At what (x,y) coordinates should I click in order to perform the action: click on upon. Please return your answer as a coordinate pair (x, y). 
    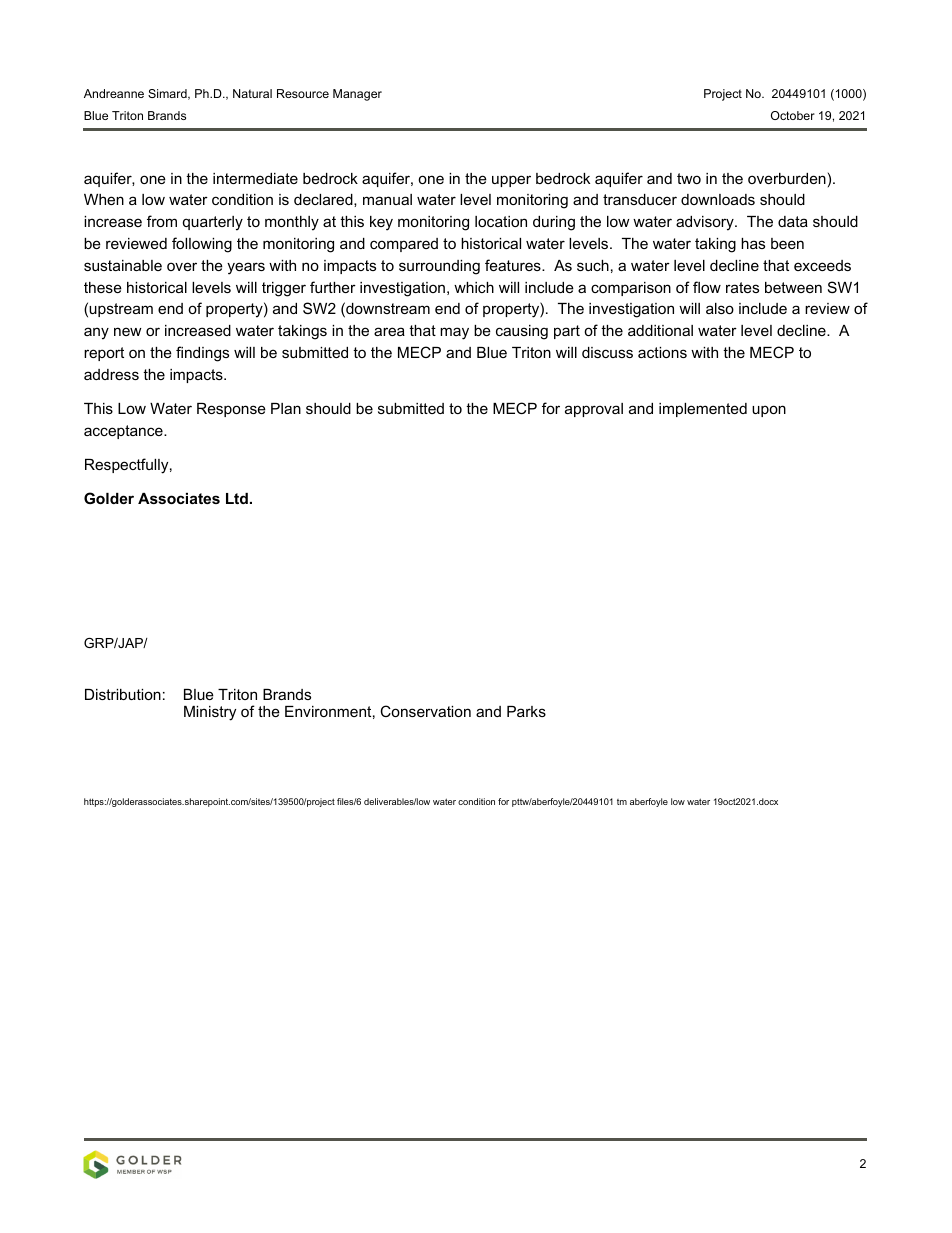
    Looking at the image, I should click on (769, 411).
